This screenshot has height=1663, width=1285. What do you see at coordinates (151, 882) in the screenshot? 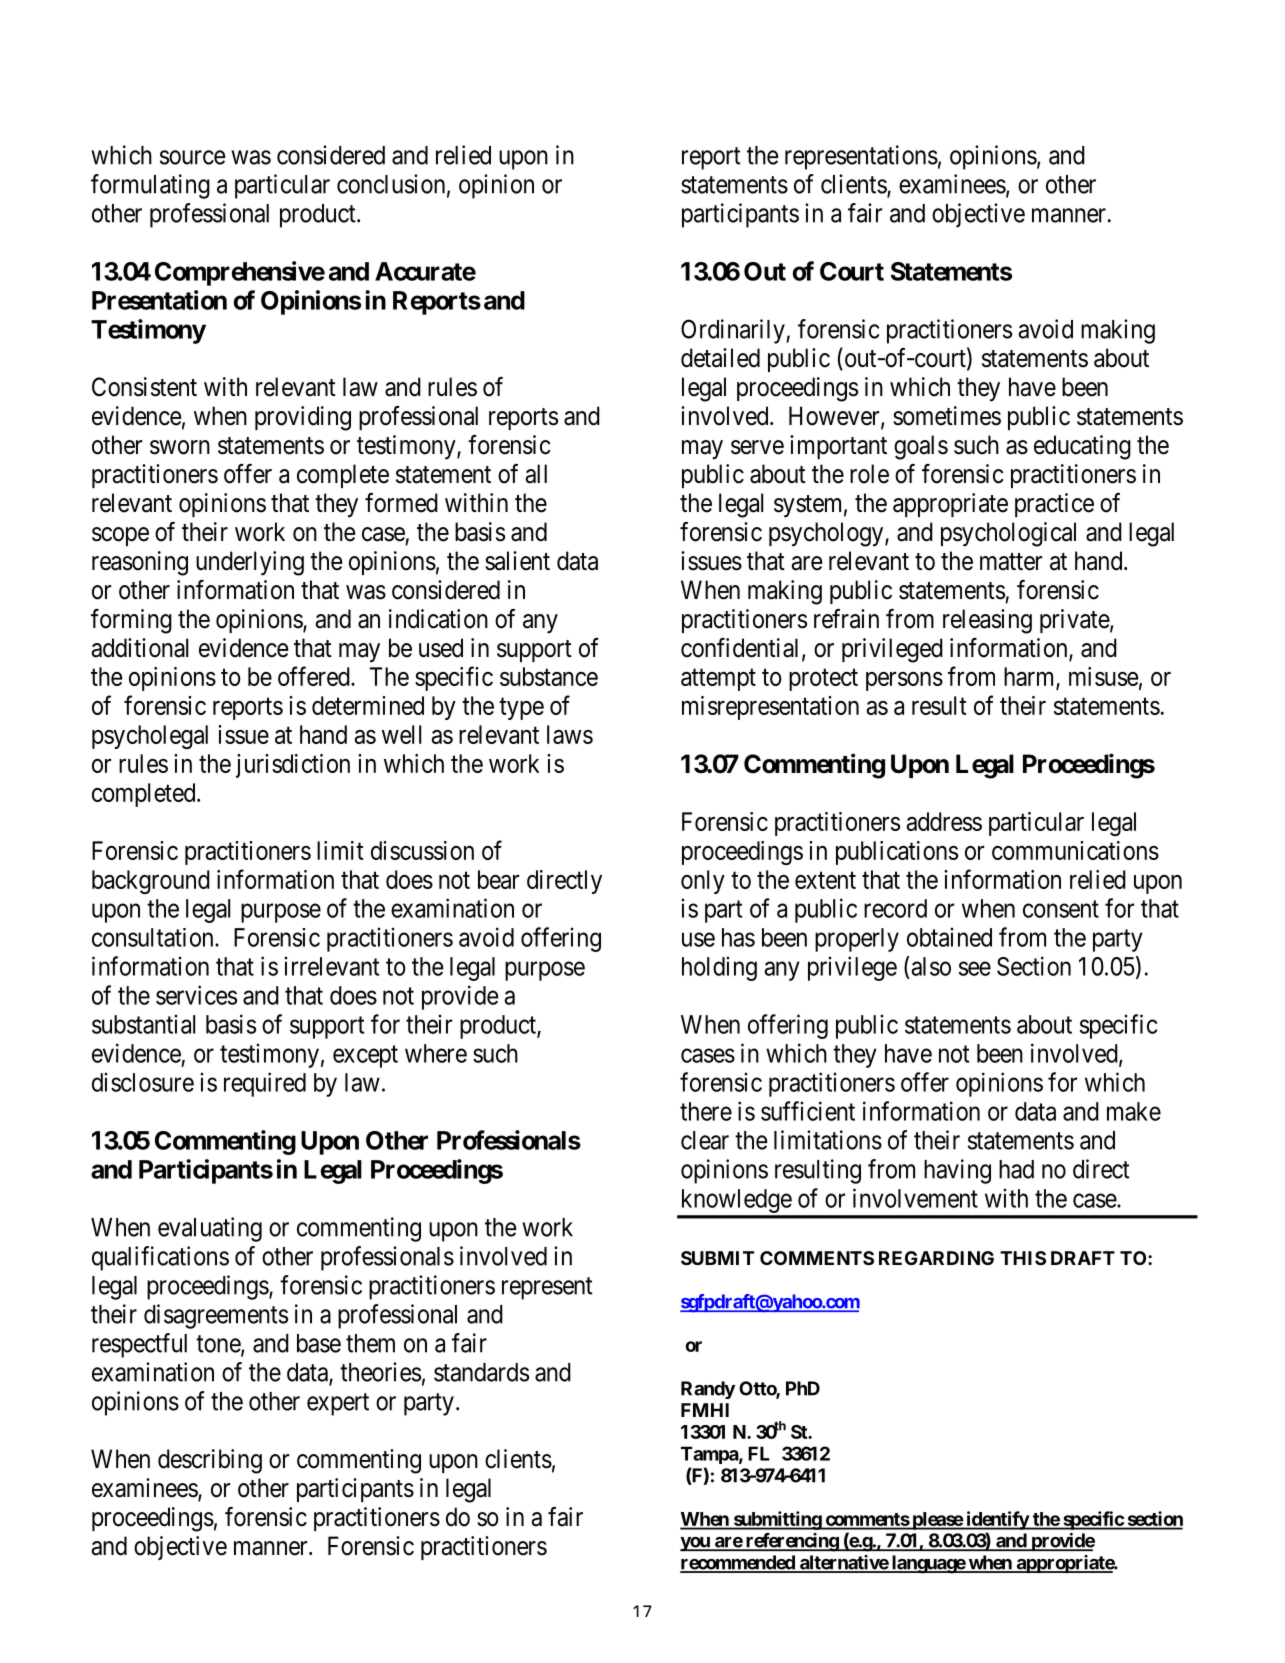
I see `background` at bounding box center [151, 882].
